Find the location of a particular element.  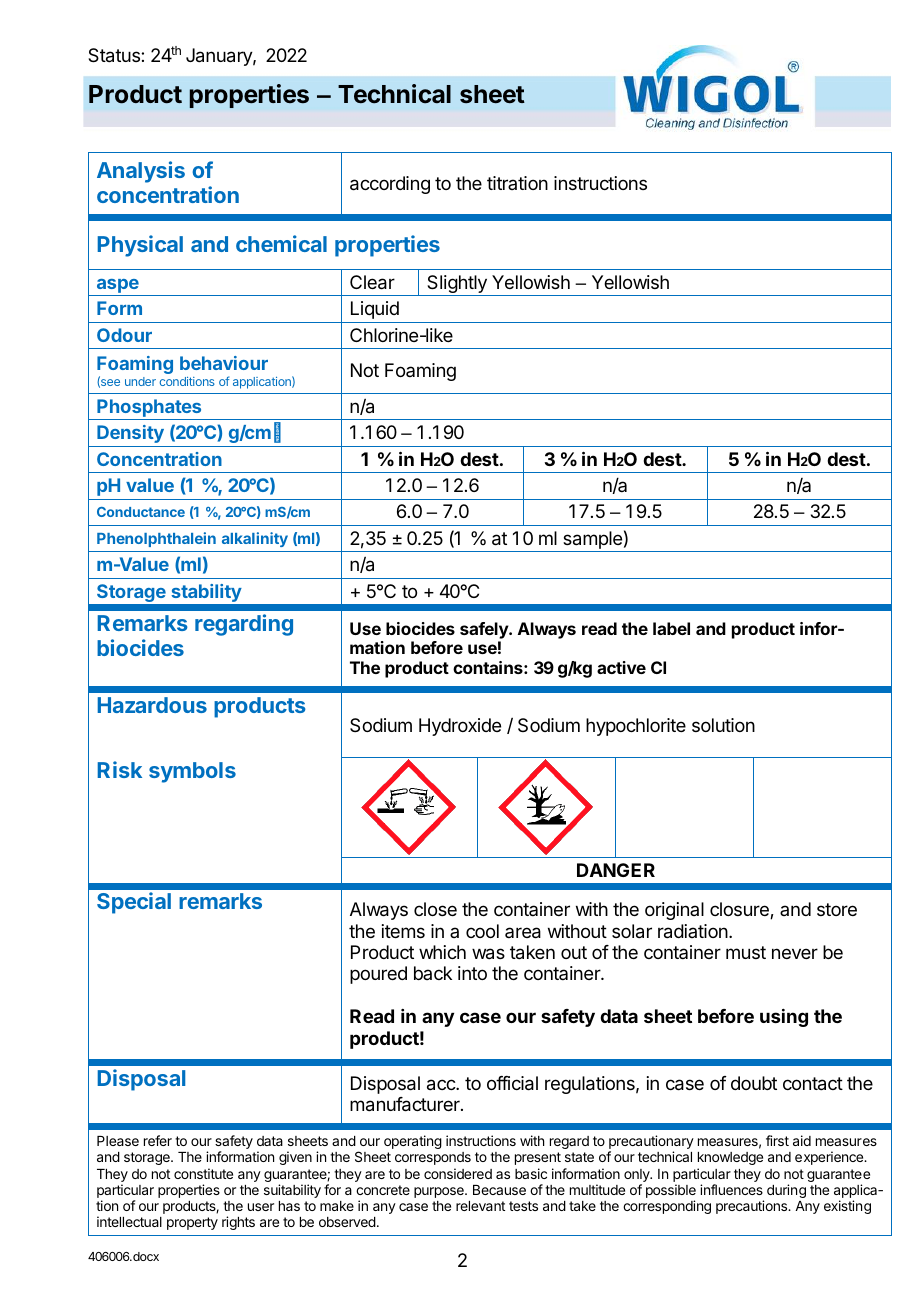

symbols is located at coordinates (192, 772).
